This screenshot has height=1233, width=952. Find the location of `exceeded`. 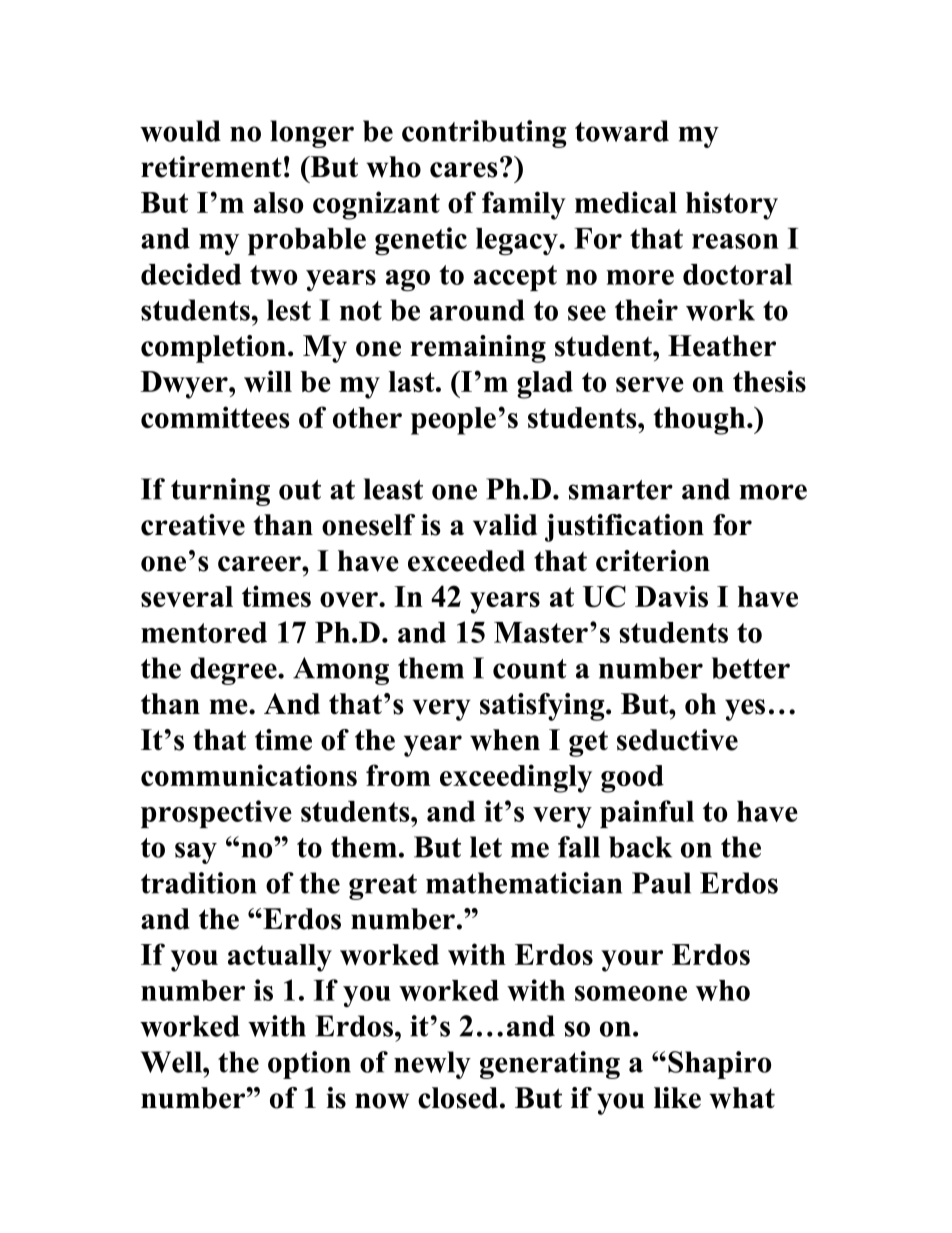

exceeded is located at coordinates (466, 561).
